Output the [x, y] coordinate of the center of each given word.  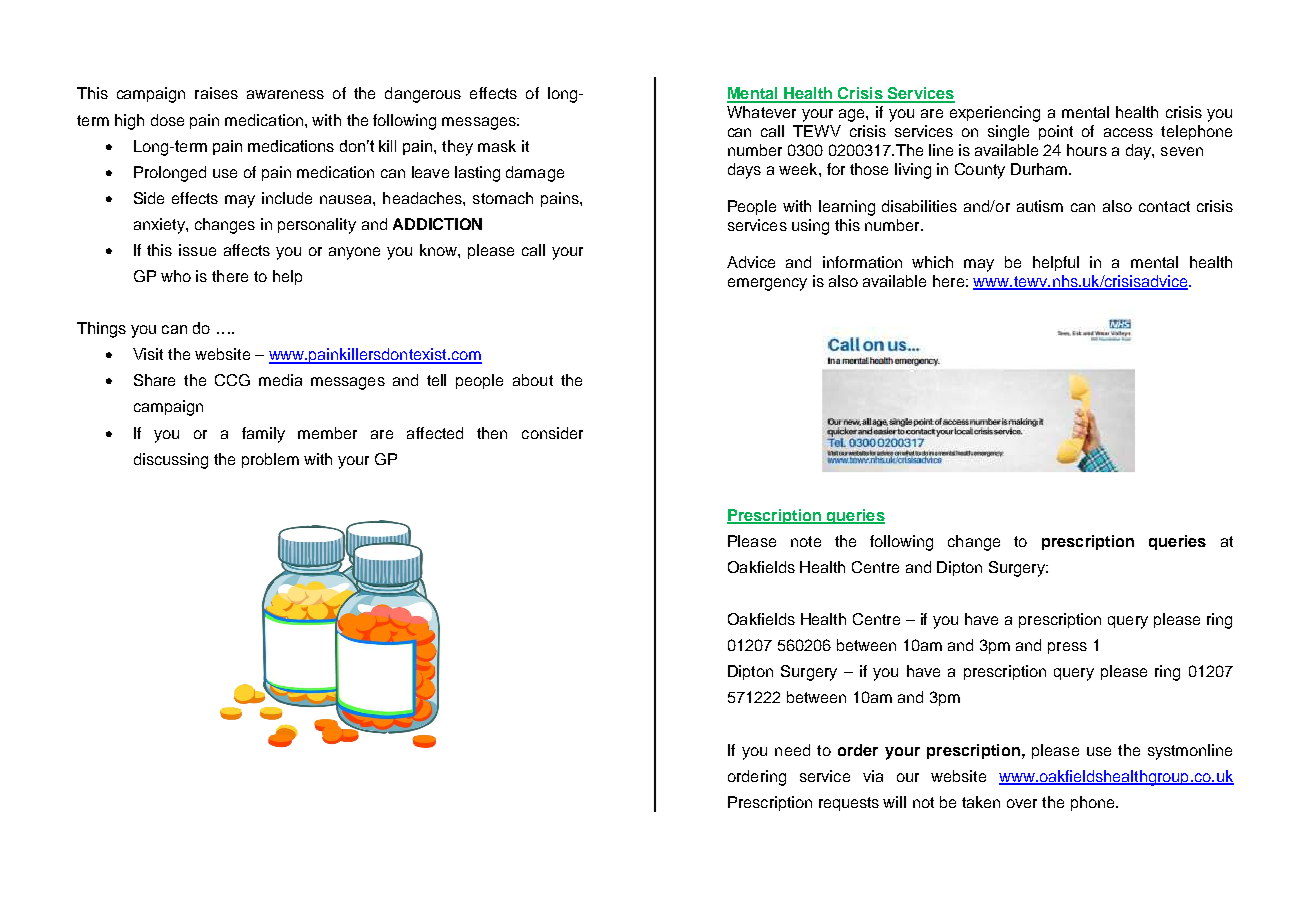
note [806, 541]
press [1067, 648]
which [932, 262]
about [533, 380]
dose [167, 120]
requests [849, 804]
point [1056, 132]
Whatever [761, 112]
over [1022, 803]
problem [270, 460]
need [792, 750]
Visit [148, 354]
